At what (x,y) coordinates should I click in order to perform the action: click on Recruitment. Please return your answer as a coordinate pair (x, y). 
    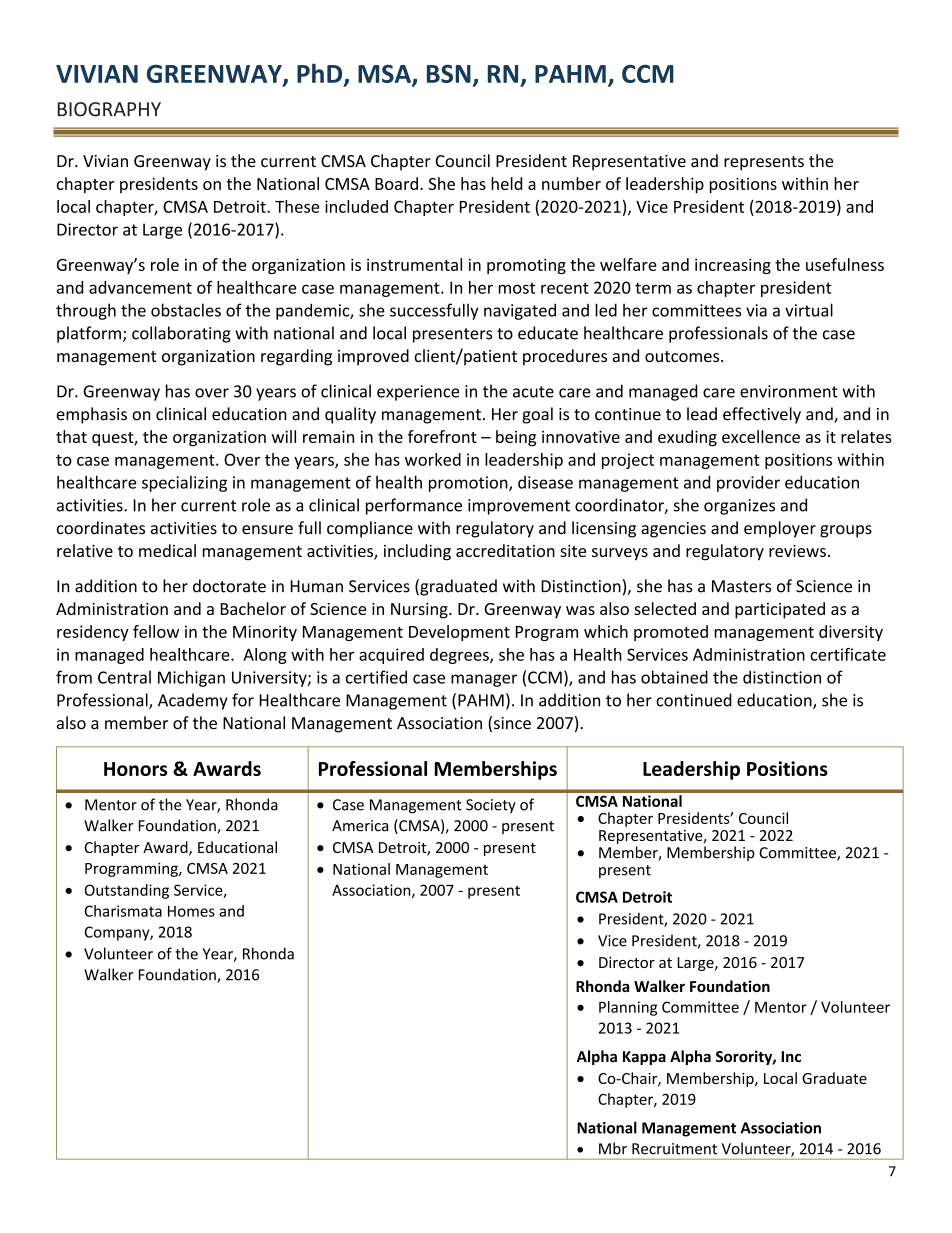
    Looking at the image, I should click on (674, 1149).
